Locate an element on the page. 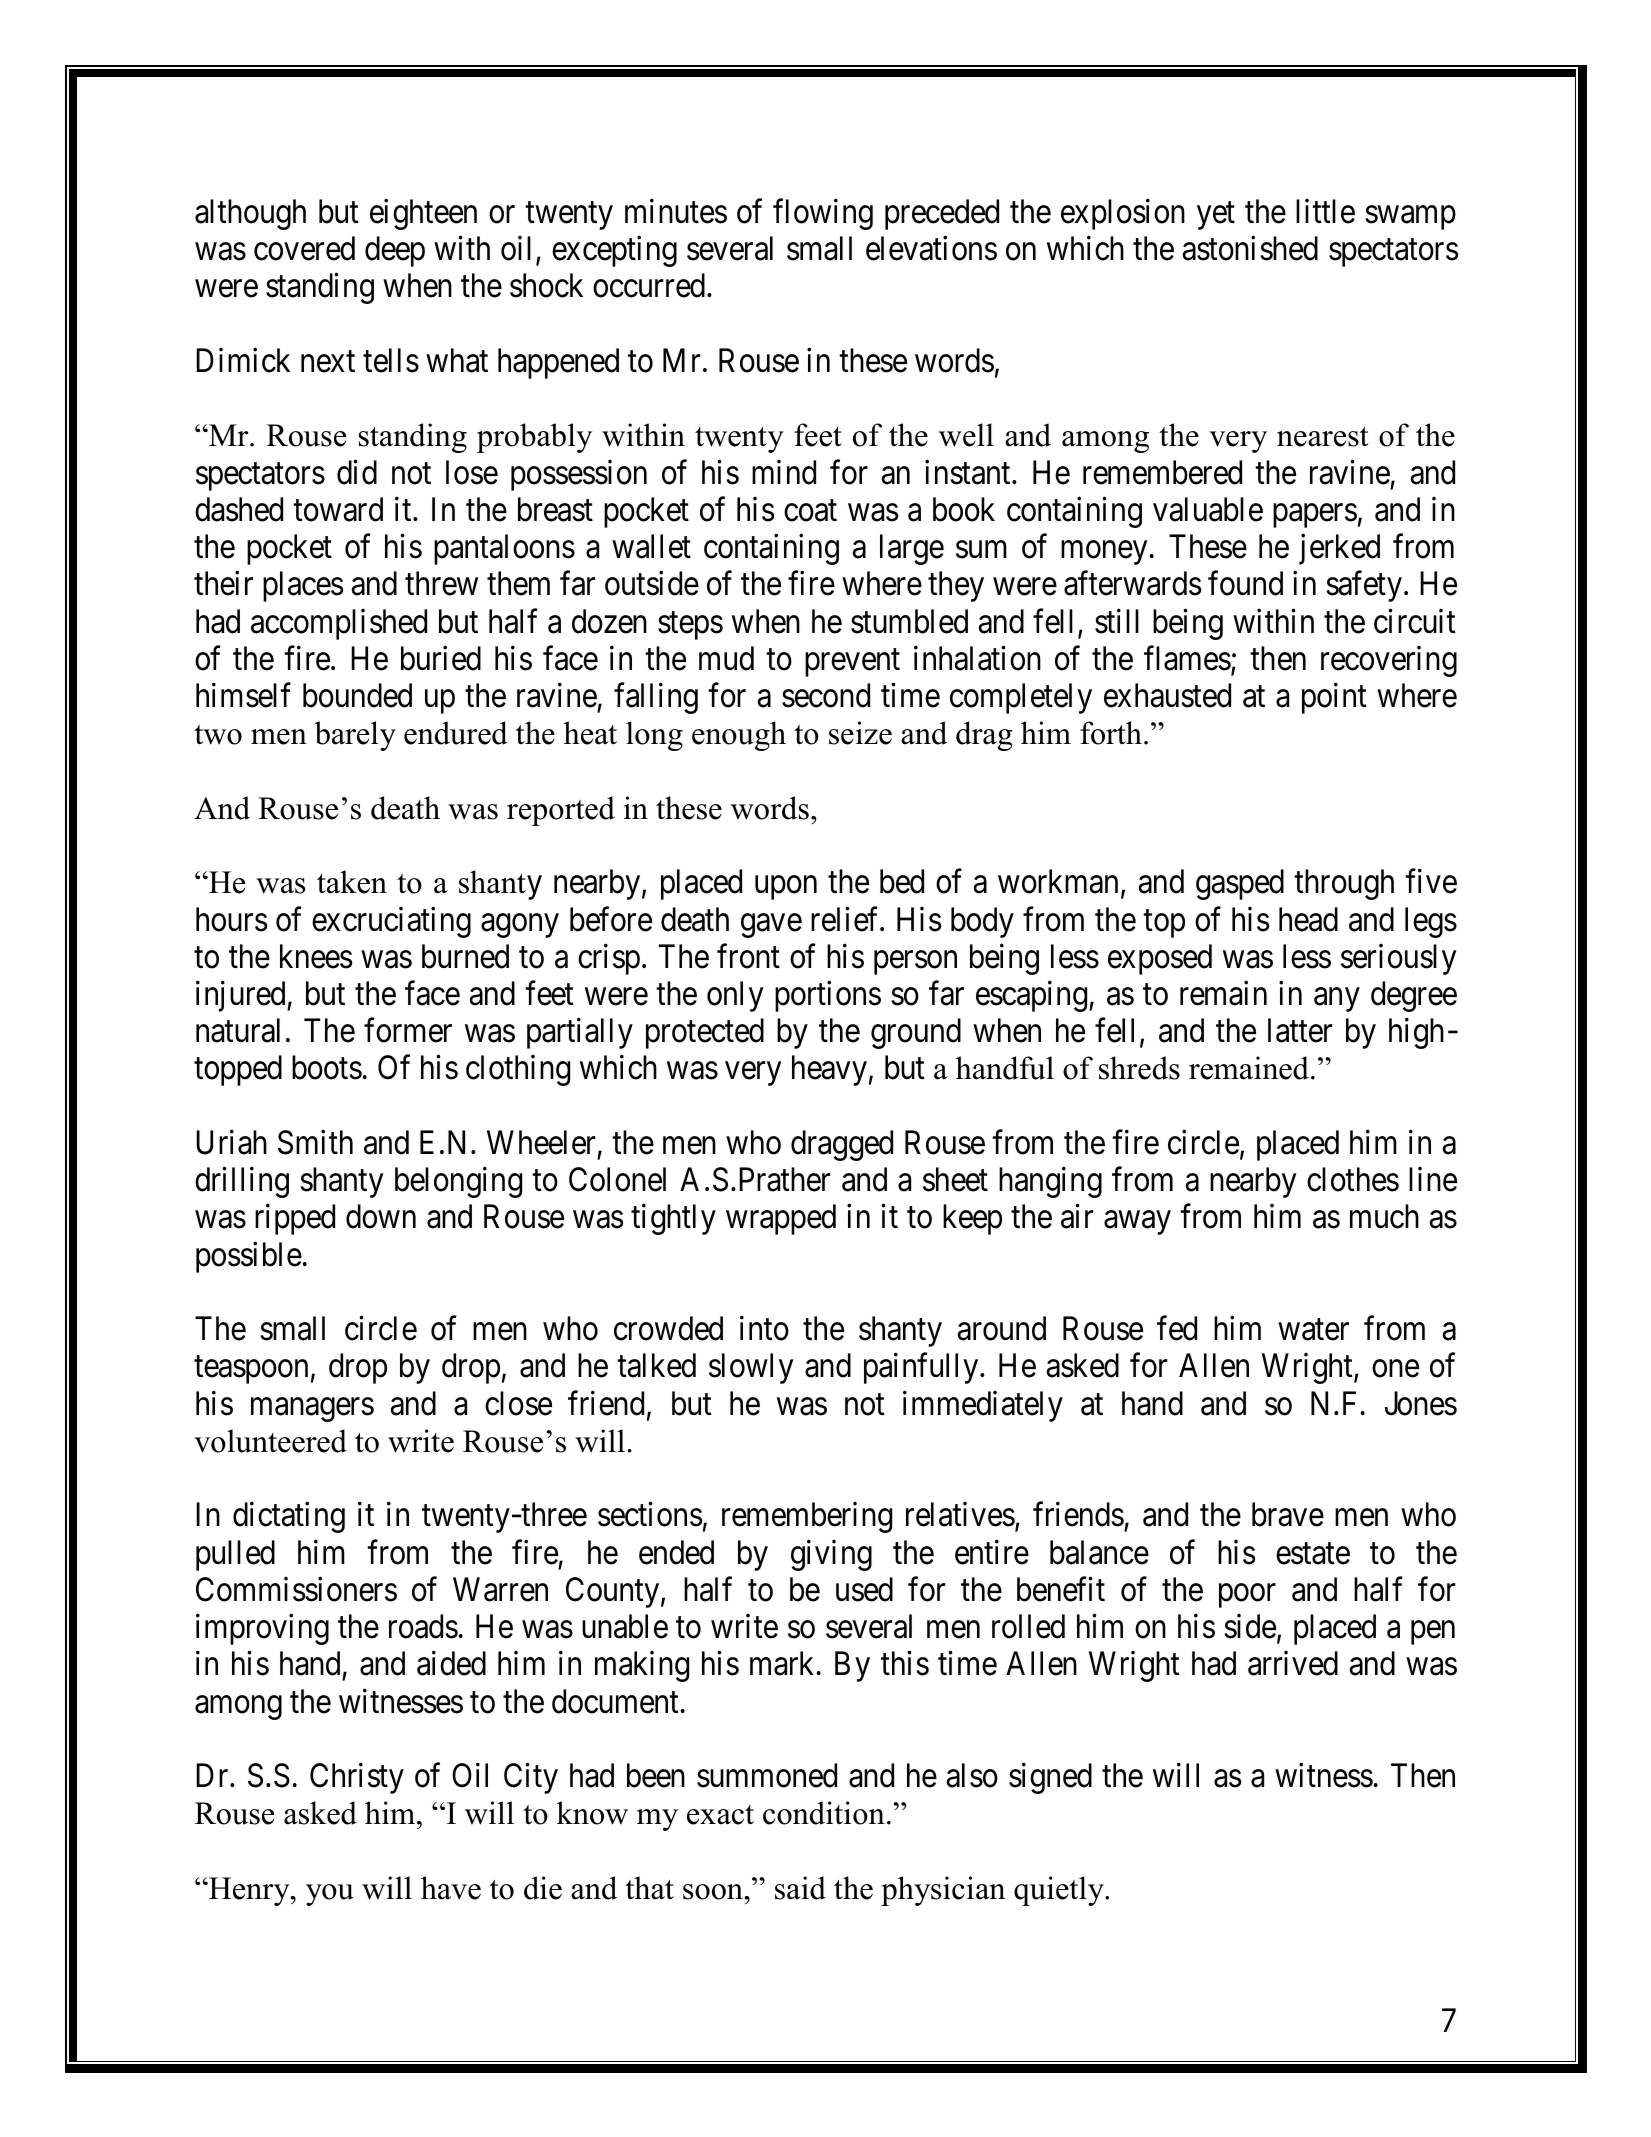  head is located at coordinates (1308, 919).
